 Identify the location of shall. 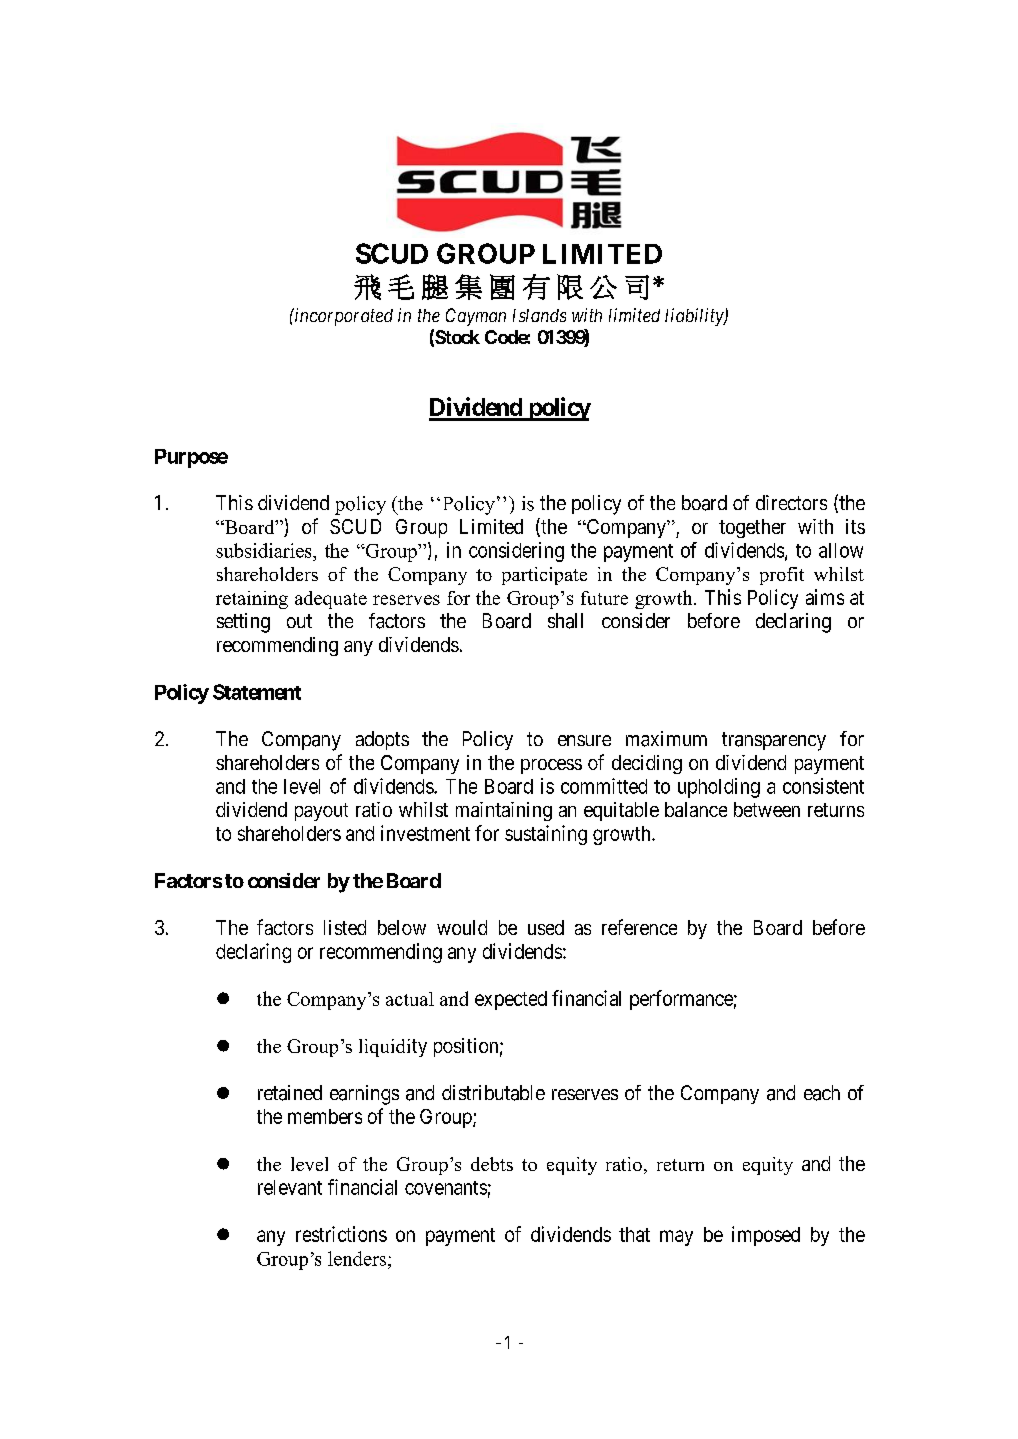
(565, 621).
